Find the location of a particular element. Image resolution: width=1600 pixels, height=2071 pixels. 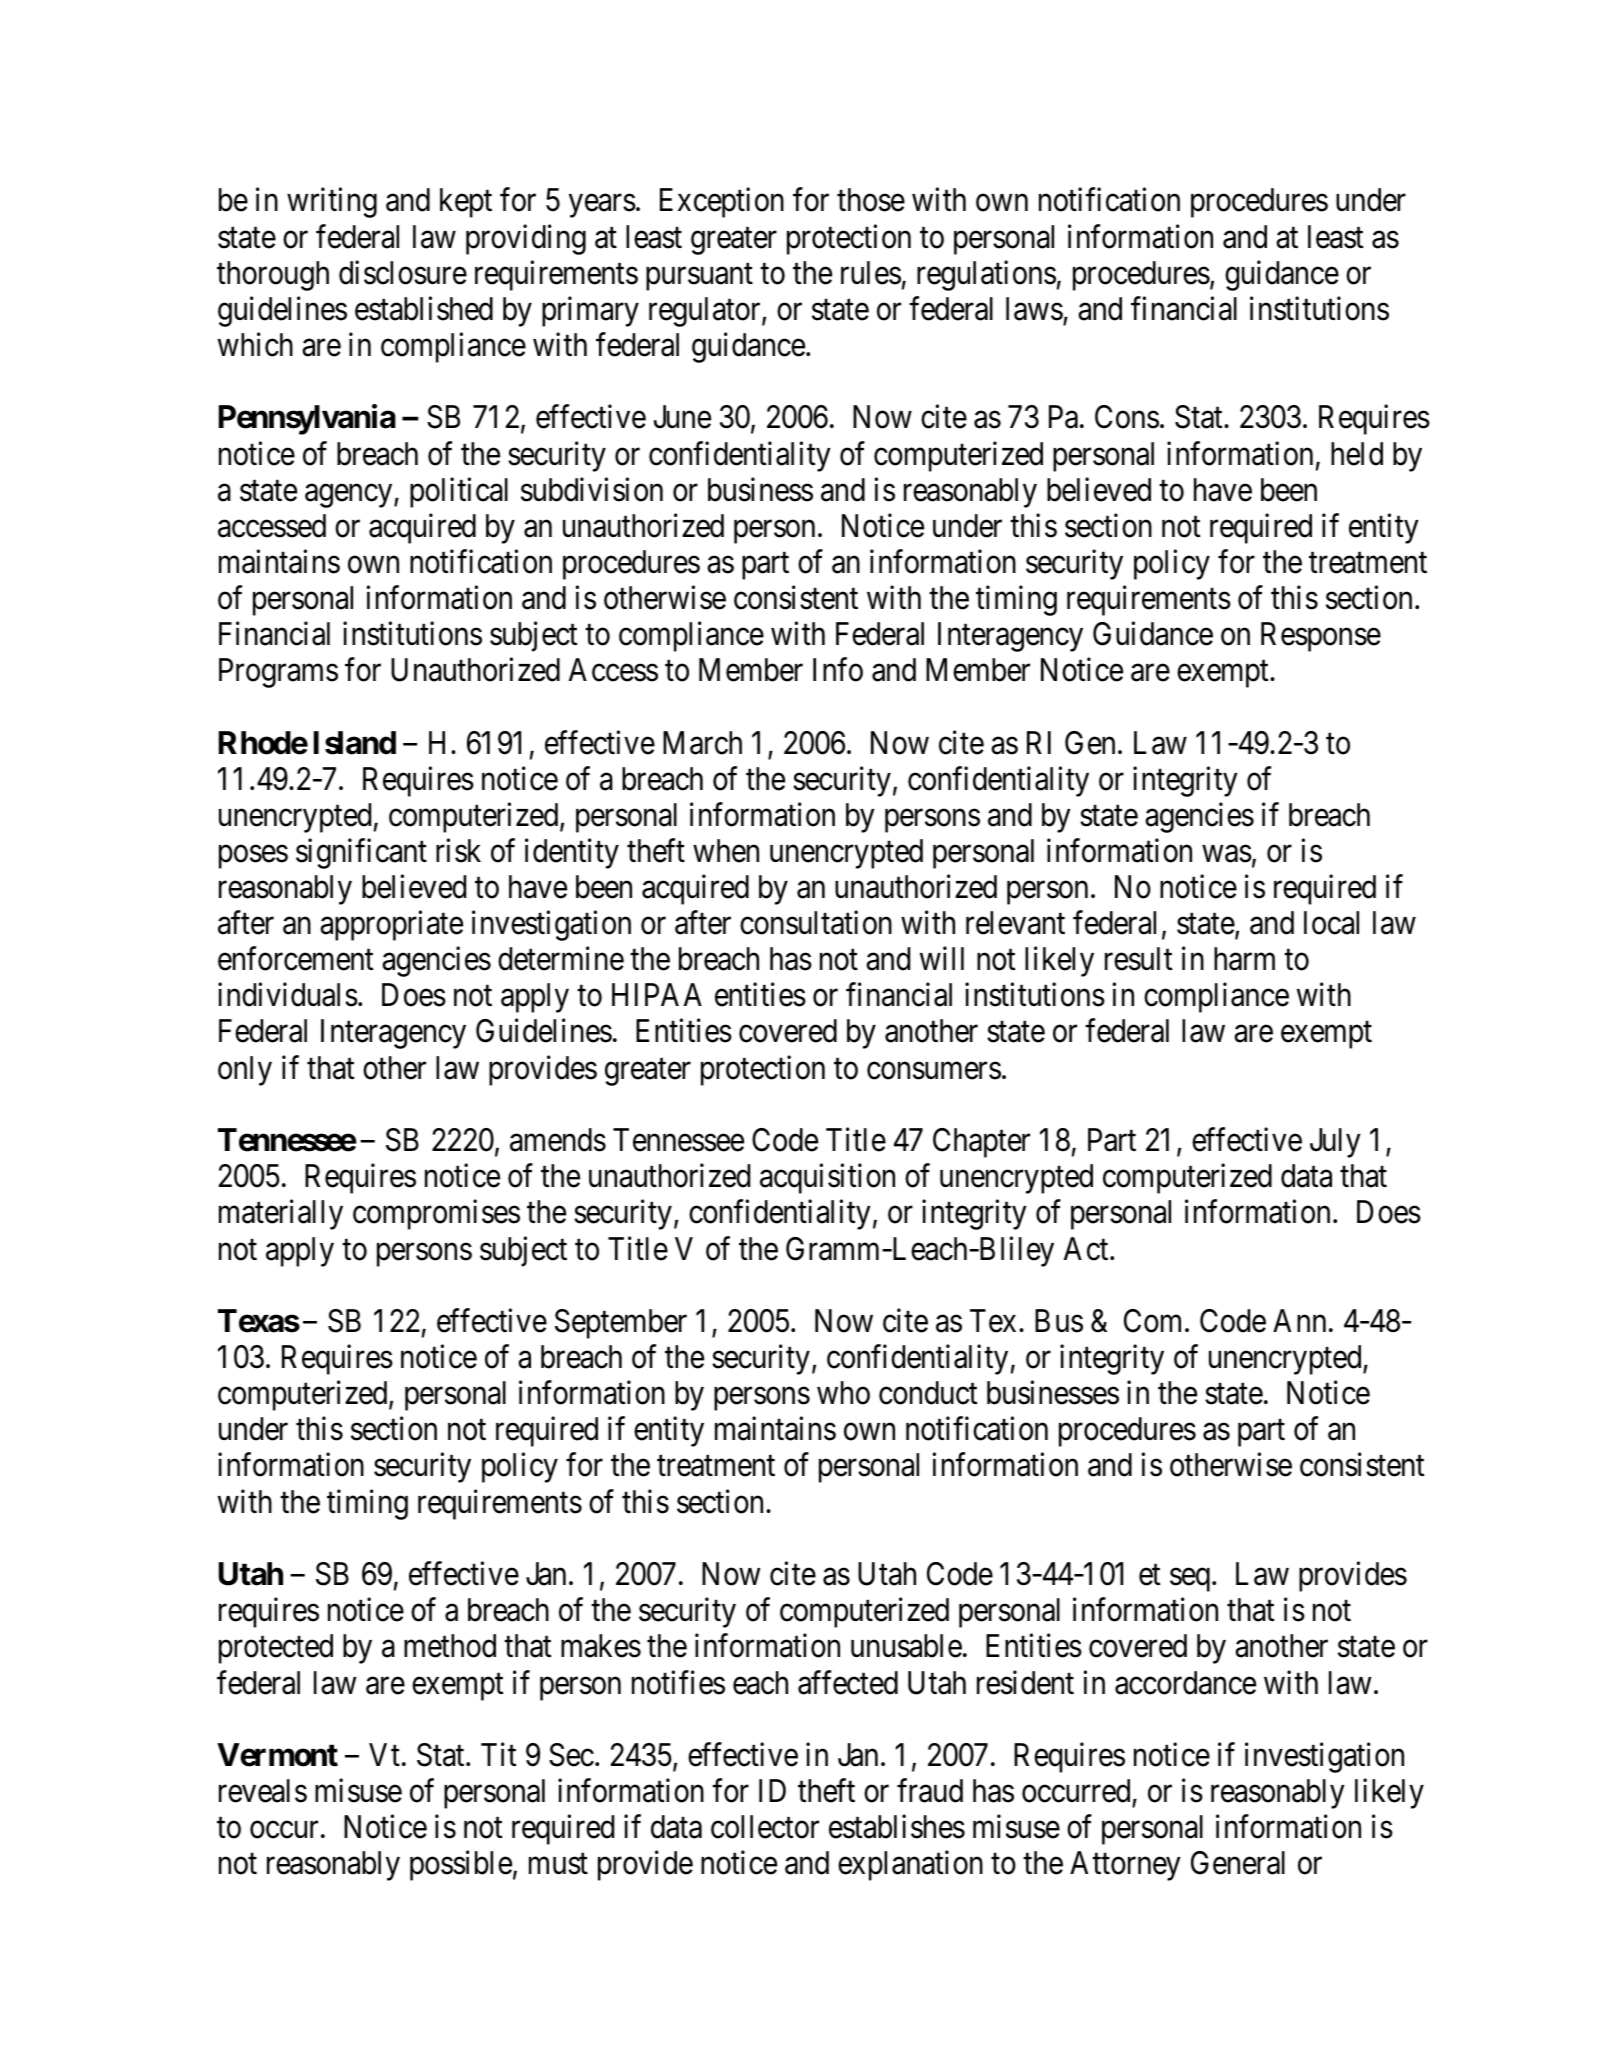

possible is located at coordinates (461, 1866).
